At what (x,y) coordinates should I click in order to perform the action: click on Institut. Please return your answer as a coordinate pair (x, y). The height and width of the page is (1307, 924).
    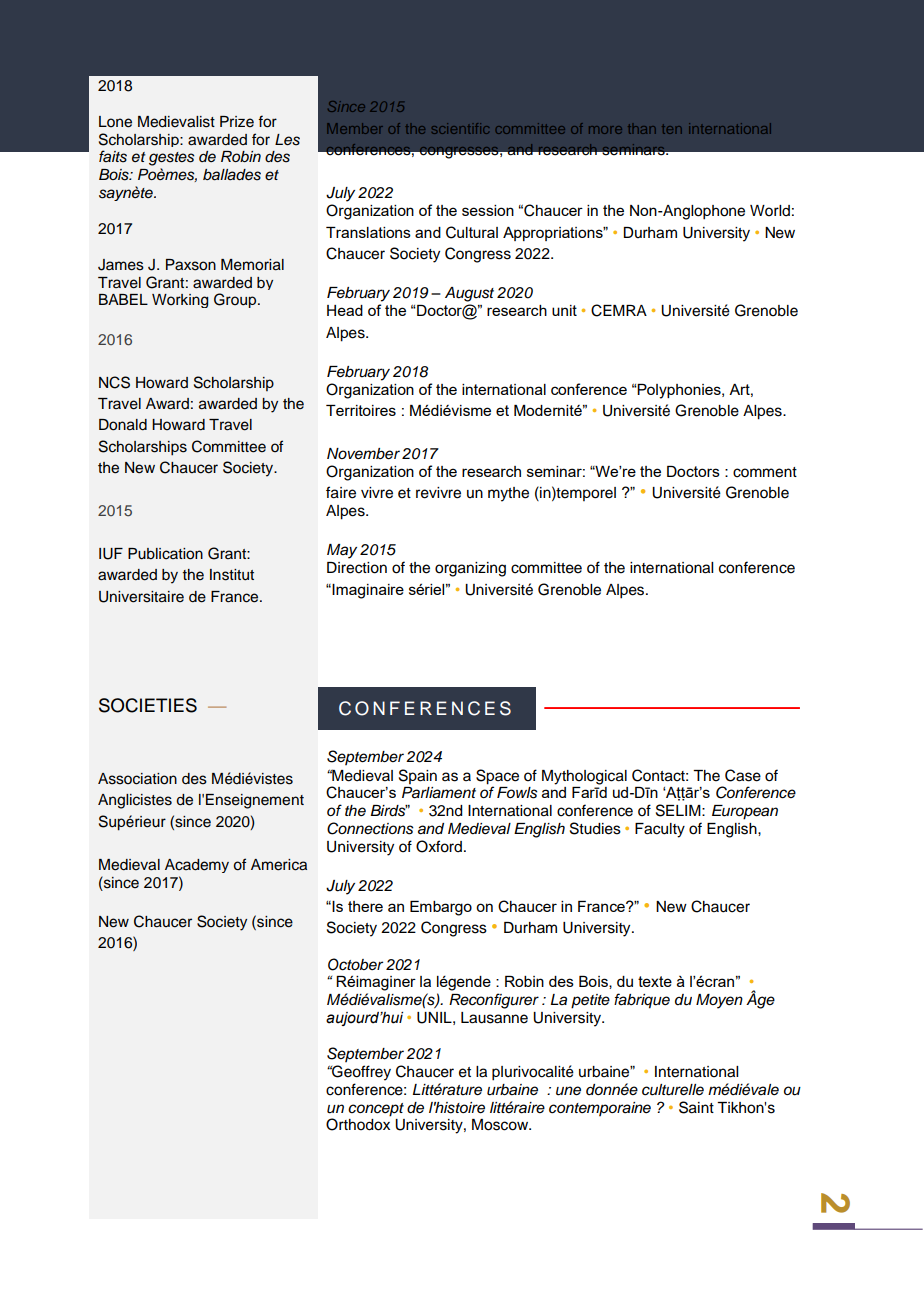
    Looking at the image, I should click on (232, 575).
